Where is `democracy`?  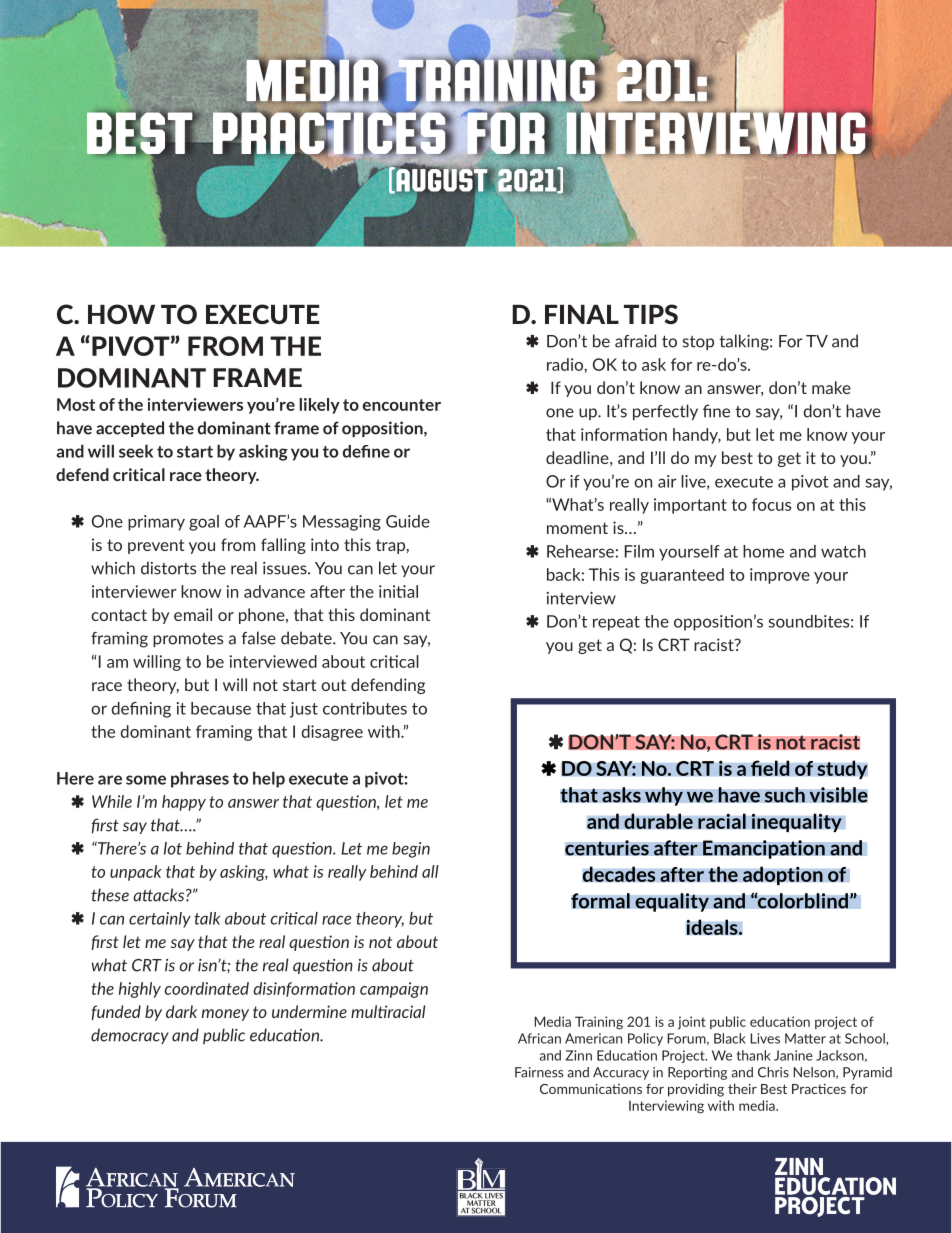
democracy is located at coordinates (130, 1036).
